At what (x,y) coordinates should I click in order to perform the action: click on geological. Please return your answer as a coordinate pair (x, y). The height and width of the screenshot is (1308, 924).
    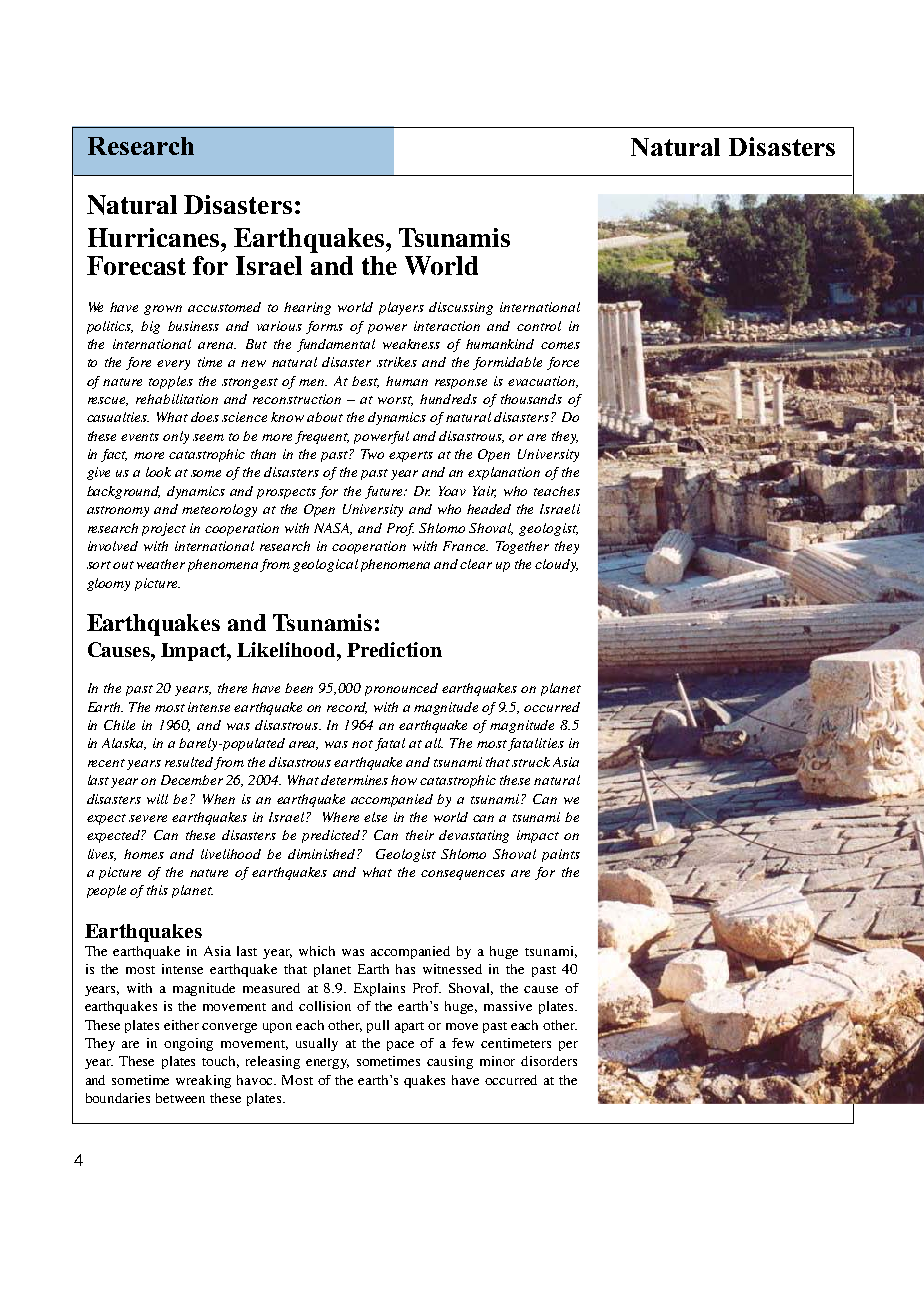
    Looking at the image, I should click on (325, 565).
